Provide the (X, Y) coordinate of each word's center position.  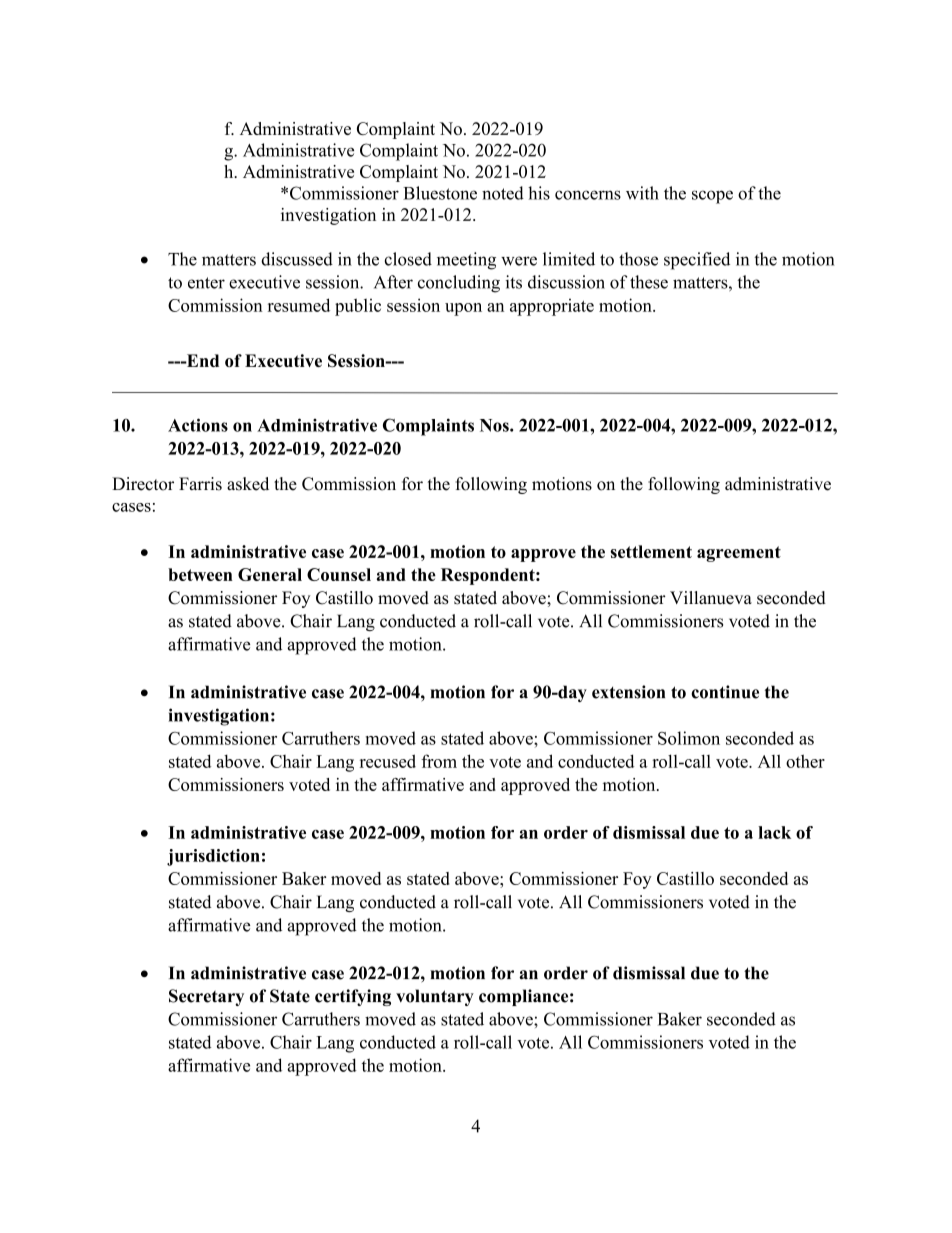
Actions (198, 425)
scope (712, 197)
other (805, 761)
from (439, 761)
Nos (495, 425)
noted (503, 193)
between (200, 574)
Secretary (206, 997)
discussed (297, 259)
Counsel (339, 574)
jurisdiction (213, 857)
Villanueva (711, 598)
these (649, 282)
